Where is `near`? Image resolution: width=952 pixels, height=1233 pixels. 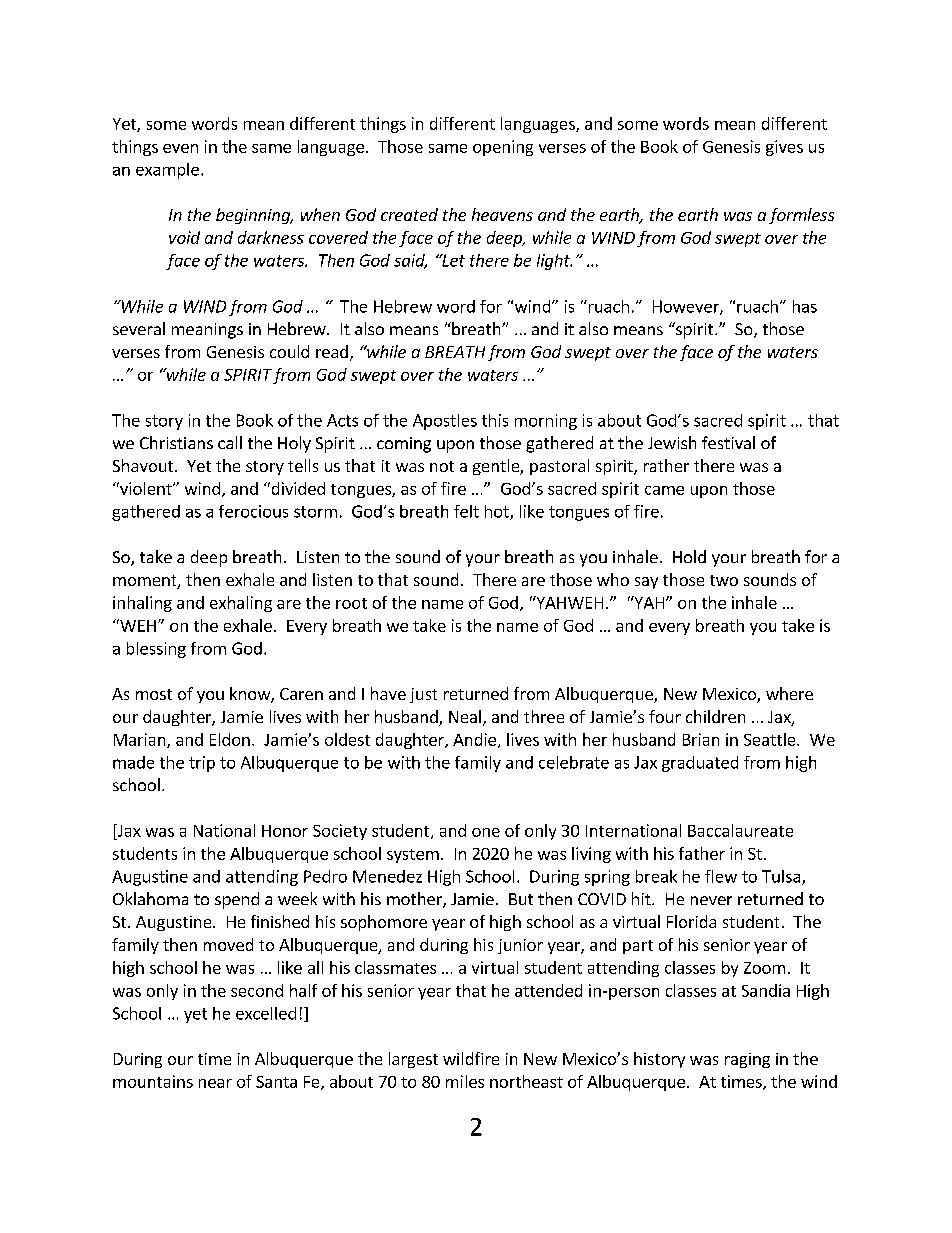 near is located at coordinates (215, 1083).
